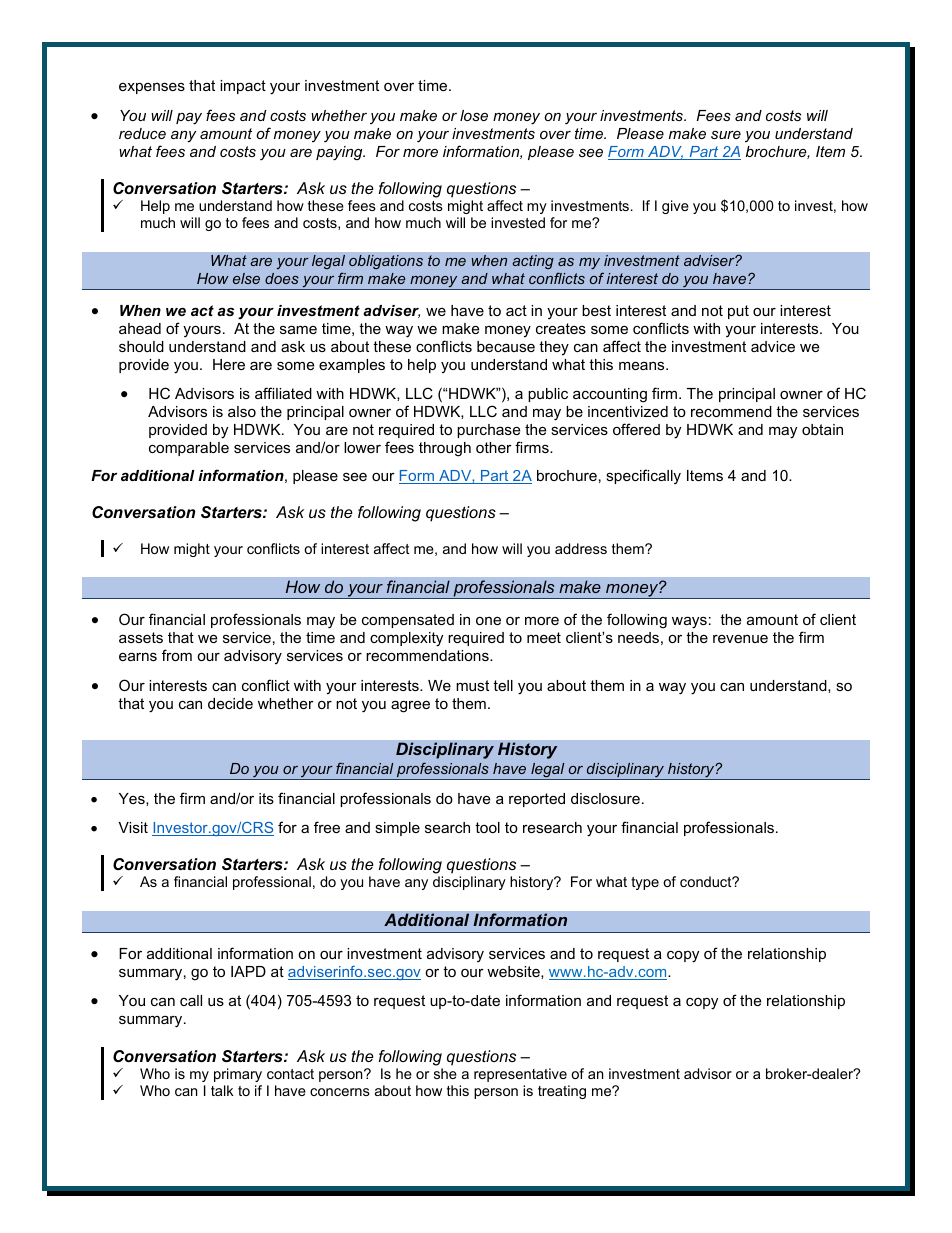 Image resolution: width=952 pixels, height=1233 pixels. What do you see at coordinates (675, 207) in the page?
I see `give` at bounding box center [675, 207].
